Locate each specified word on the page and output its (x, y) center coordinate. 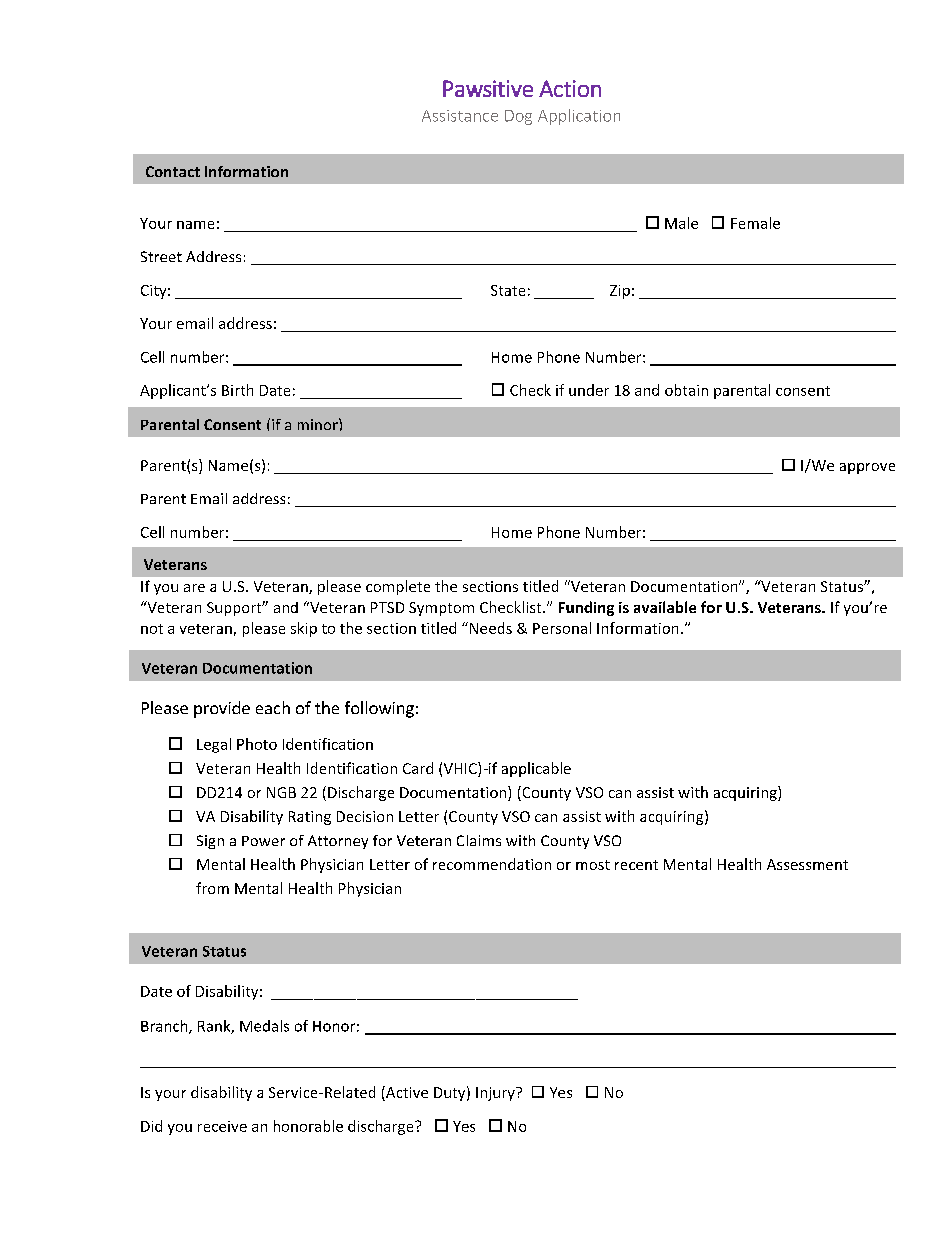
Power (263, 841)
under (589, 390)
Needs (489, 628)
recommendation (492, 864)
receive (222, 1126)
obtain (686, 390)
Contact (173, 171)
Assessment (807, 864)
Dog (518, 117)
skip (304, 629)
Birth (237, 390)
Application (579, 117)
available (665, 607)
